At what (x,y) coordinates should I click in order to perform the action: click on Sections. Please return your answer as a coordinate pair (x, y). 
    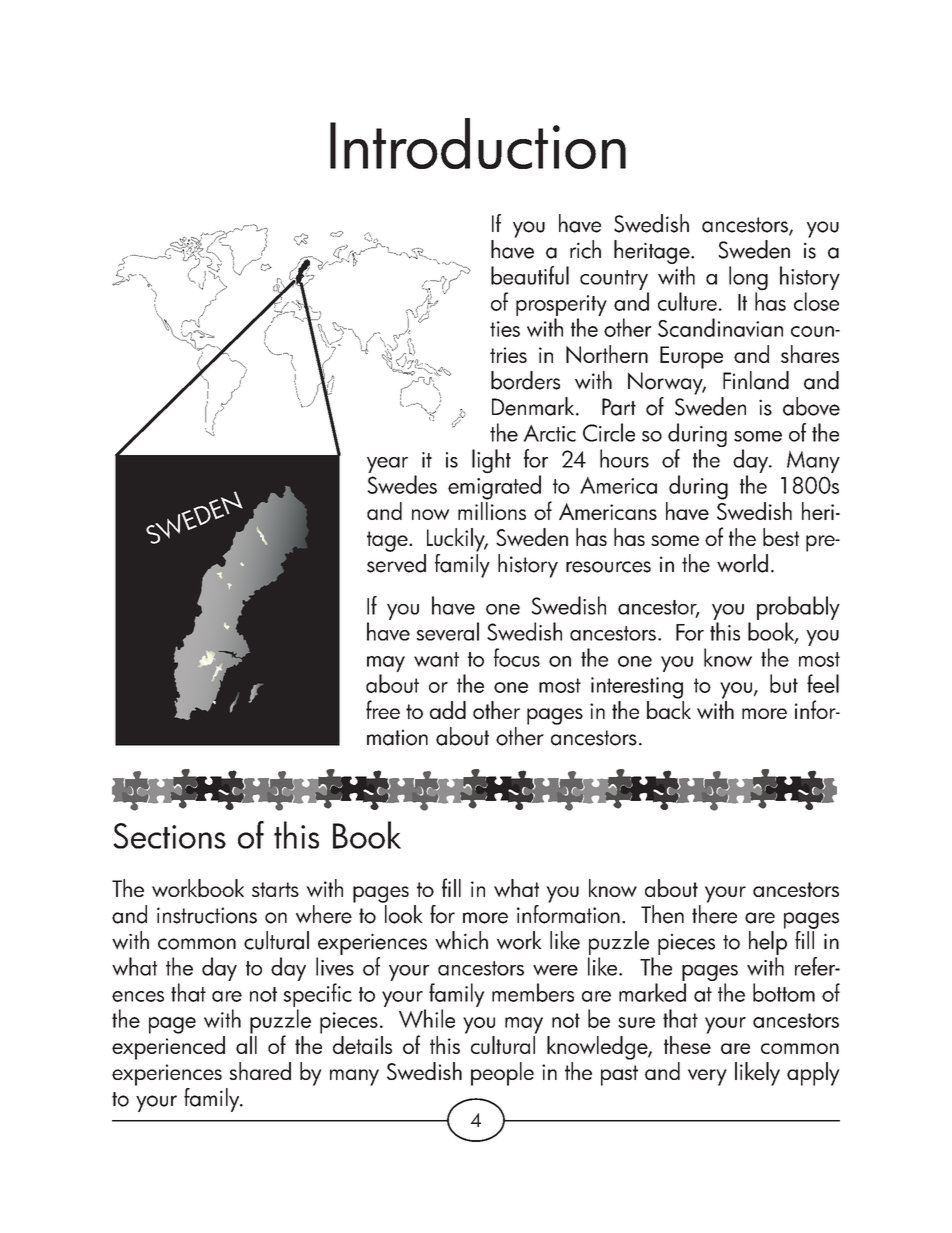
    Looking at the image, I should click on (169, 836).
